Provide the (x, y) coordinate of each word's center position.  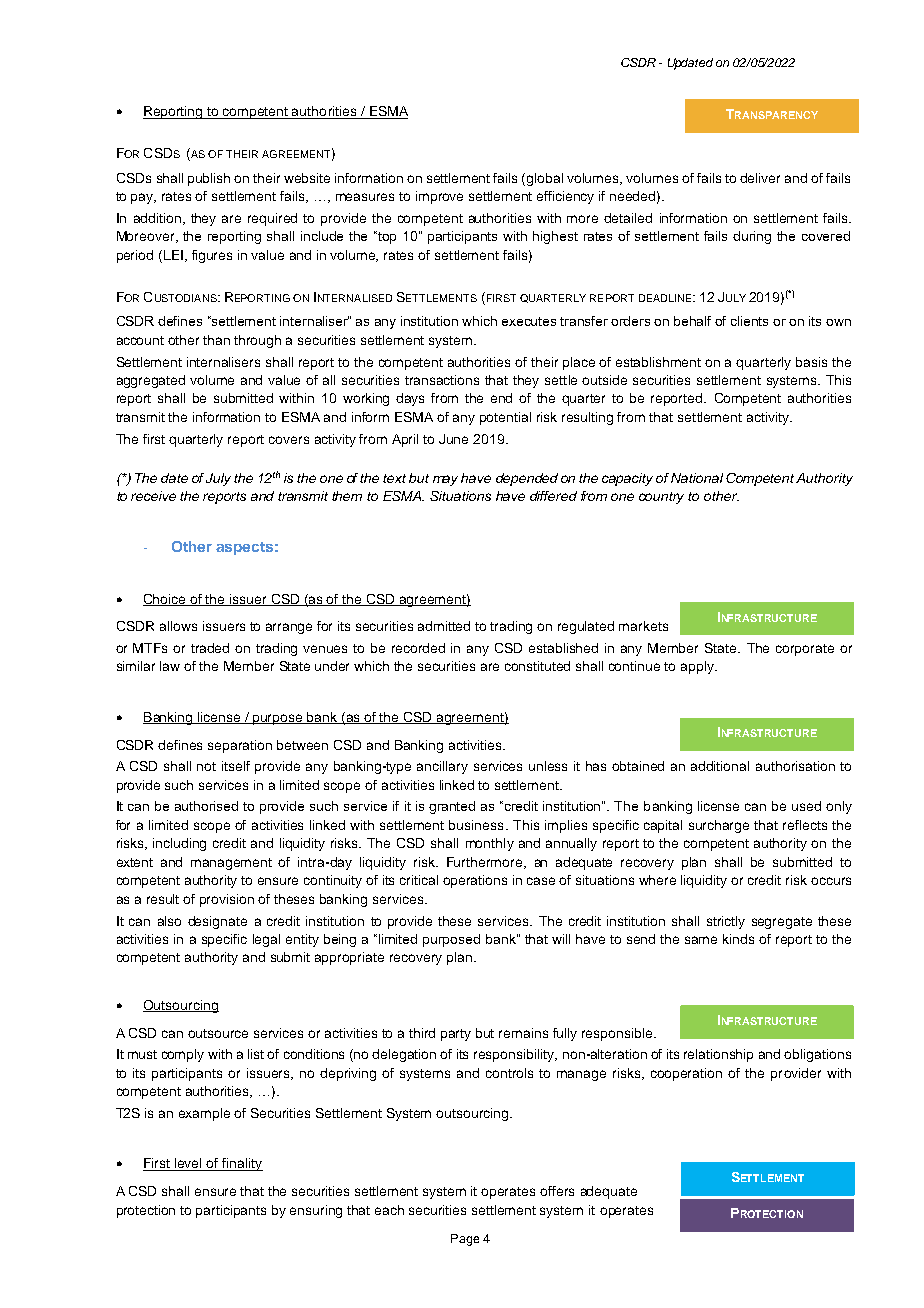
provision (227, 900)
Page (465, 1240)
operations (475, 881)
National (697, 478)
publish (209, 179)
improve (439, 197)
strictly (726, 922)
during (752, 237)
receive (153, 496)
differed (553, 496)
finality (241, 1164)
